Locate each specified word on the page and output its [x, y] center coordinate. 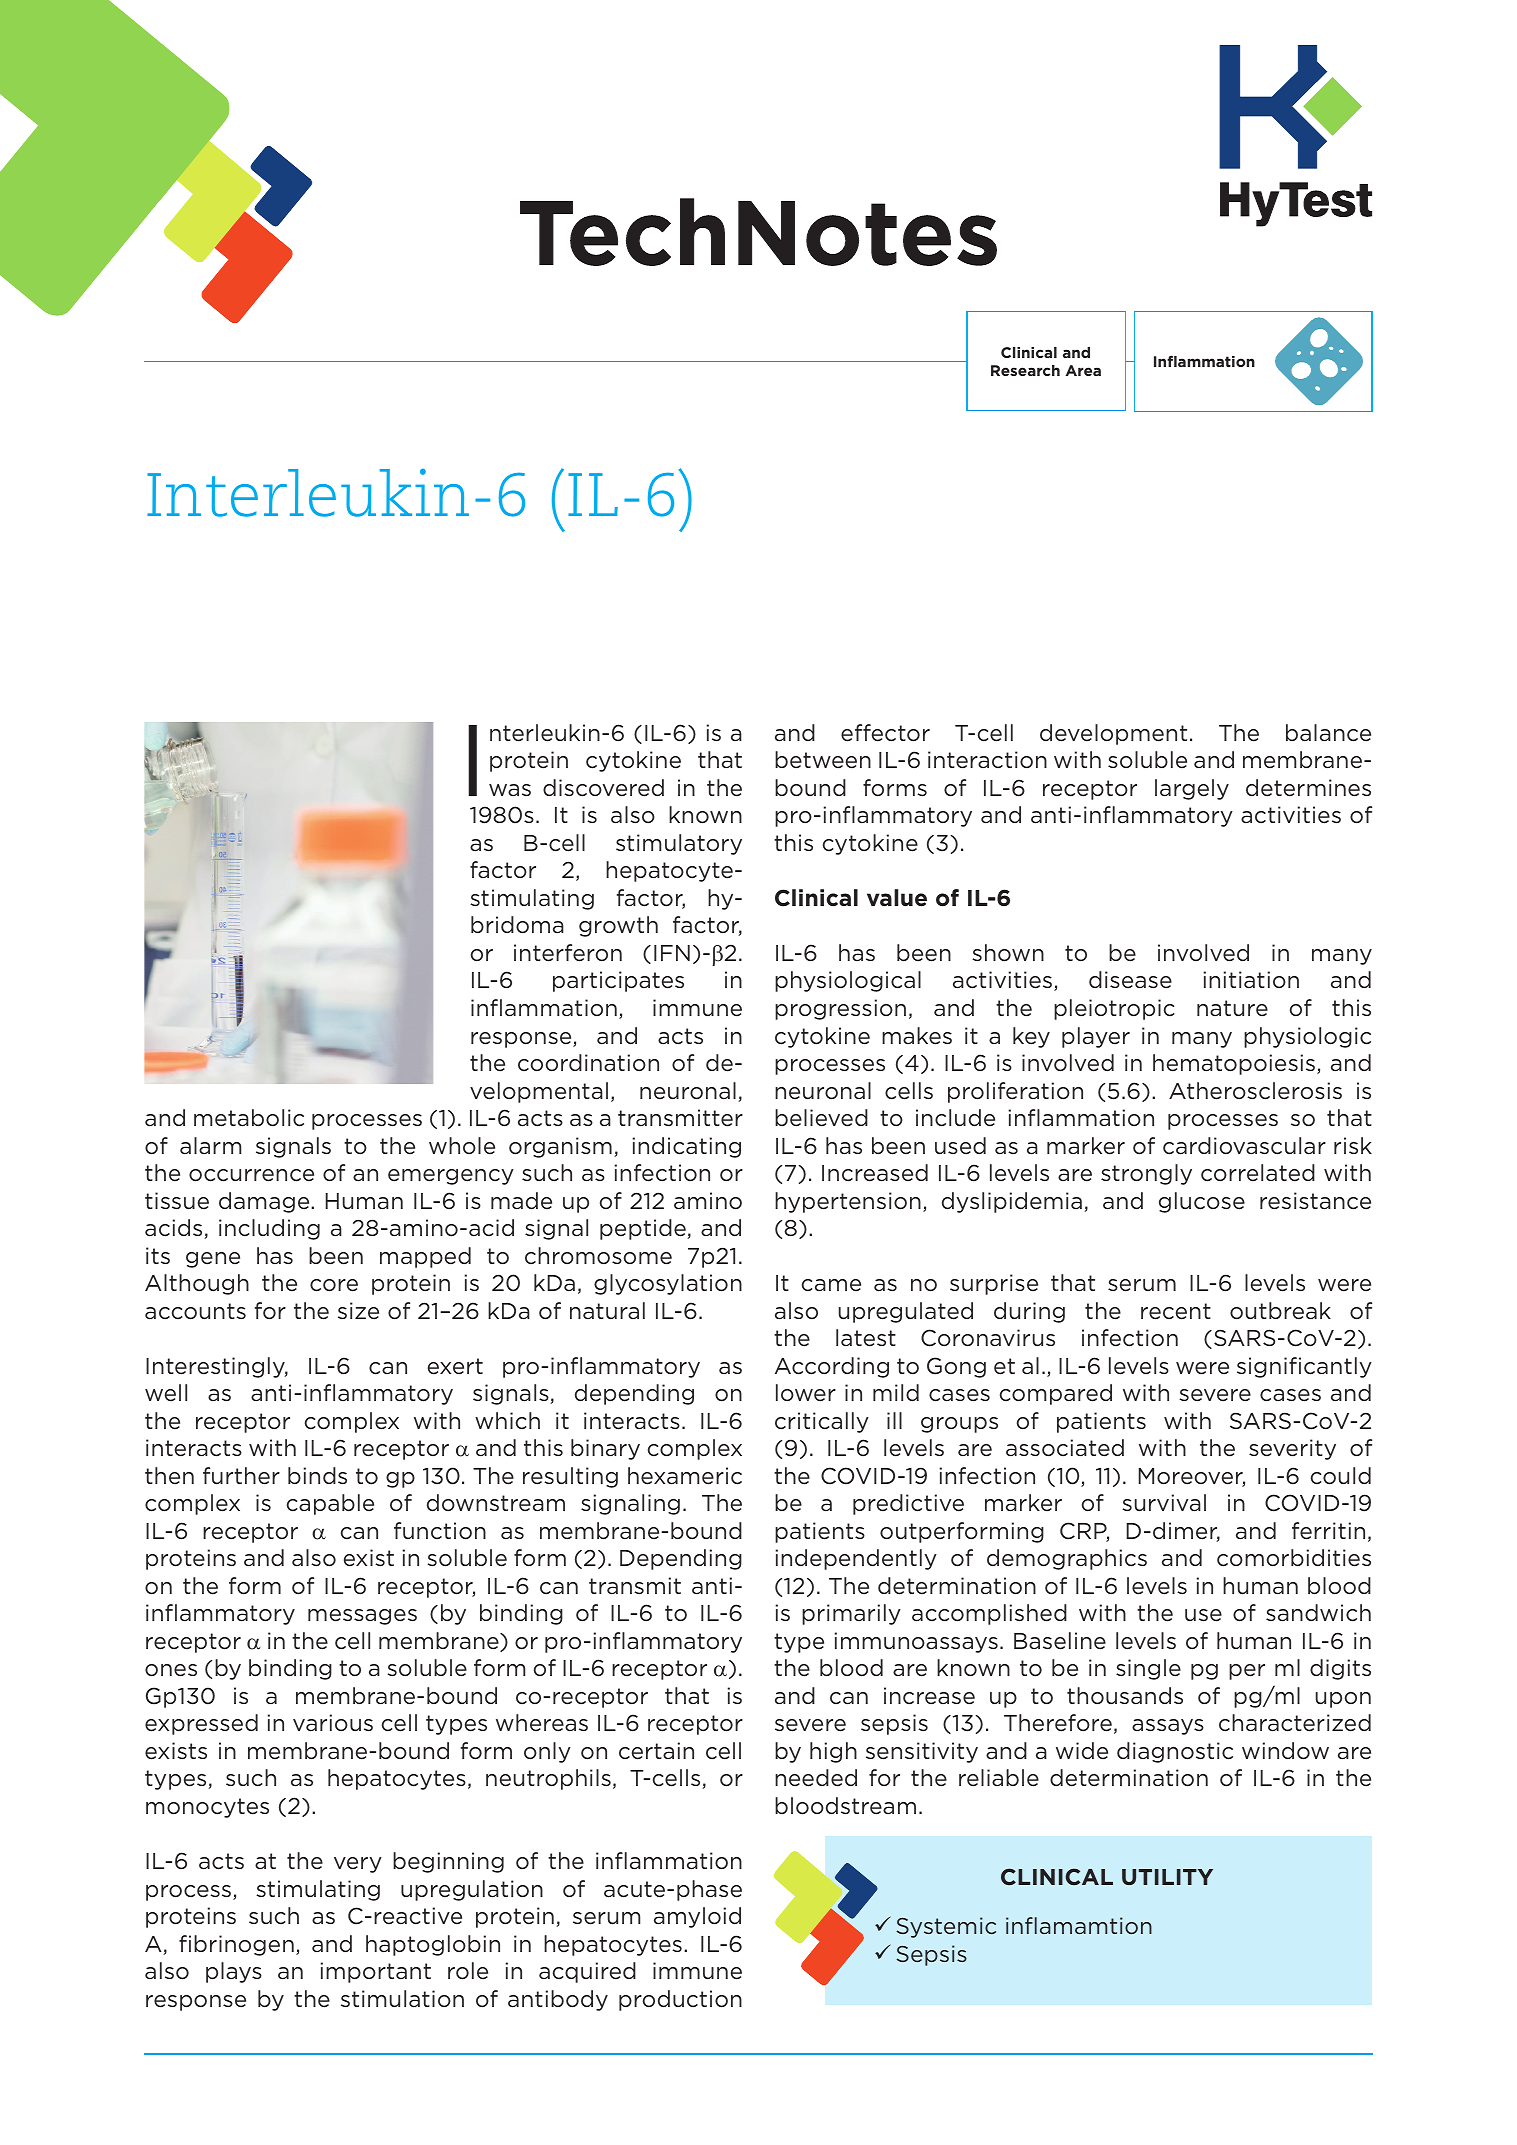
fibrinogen [236, 1945]
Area [1083, 370]
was [510, 790]
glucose [1202, 1202]
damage [265, 1202]
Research [1025, 370]
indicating [687, 1147]
